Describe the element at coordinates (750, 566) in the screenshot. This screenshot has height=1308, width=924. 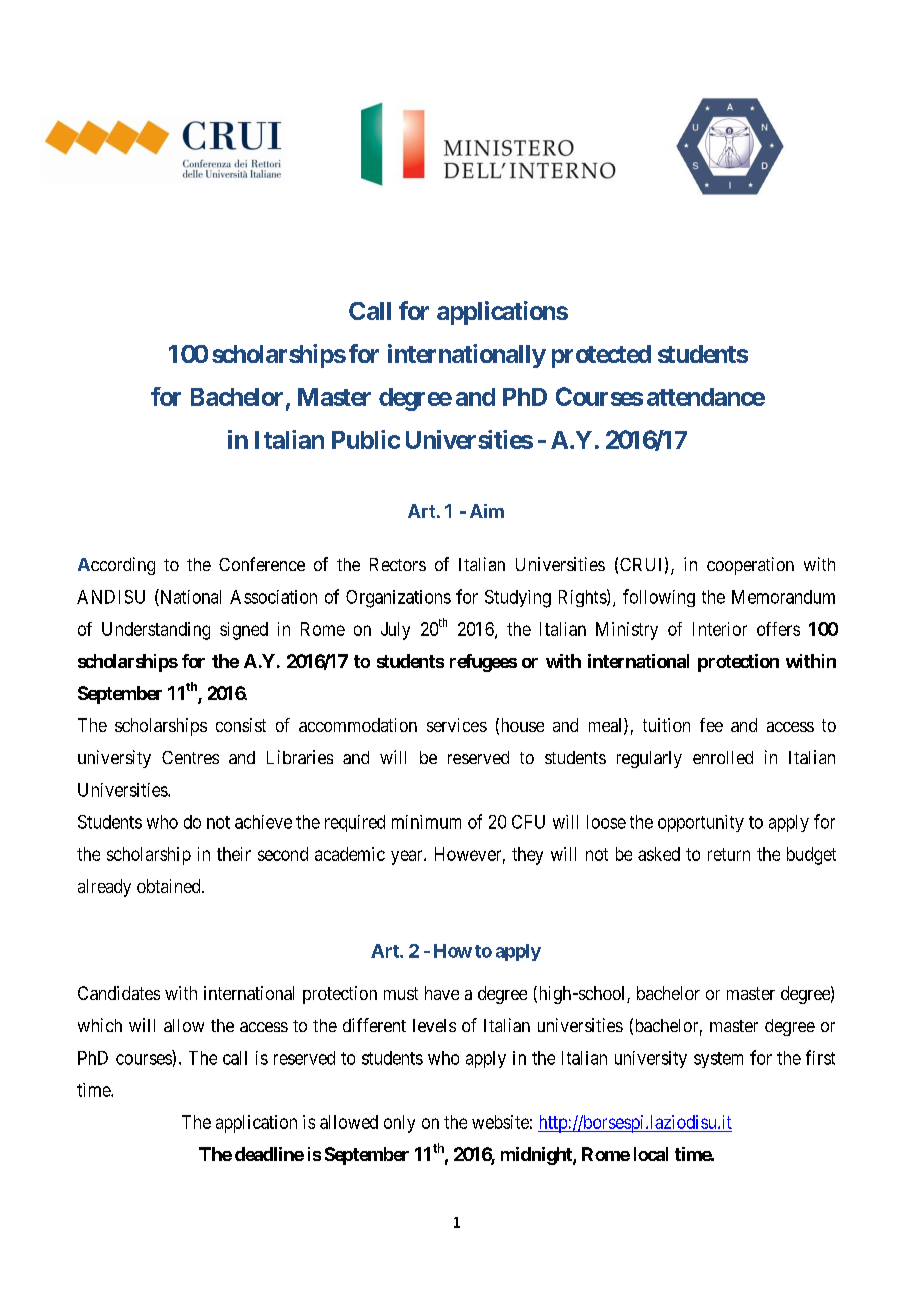
I see `cooperation` at that location.
